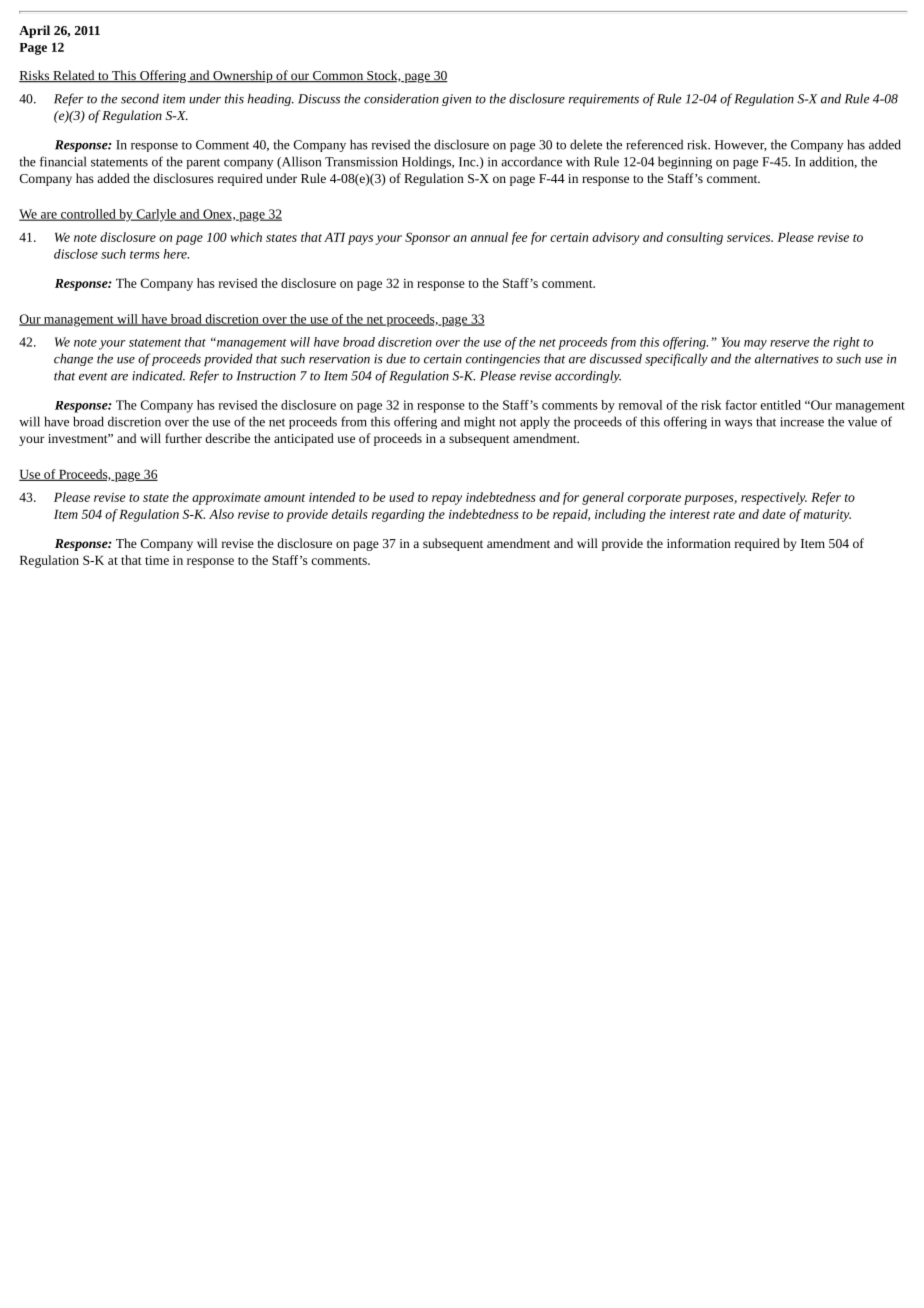 The height and width of the screenshot is (1308, 924). Describe the element at coordinates (427, 238) in the screenshot. I see `Sponsor` at that location.
